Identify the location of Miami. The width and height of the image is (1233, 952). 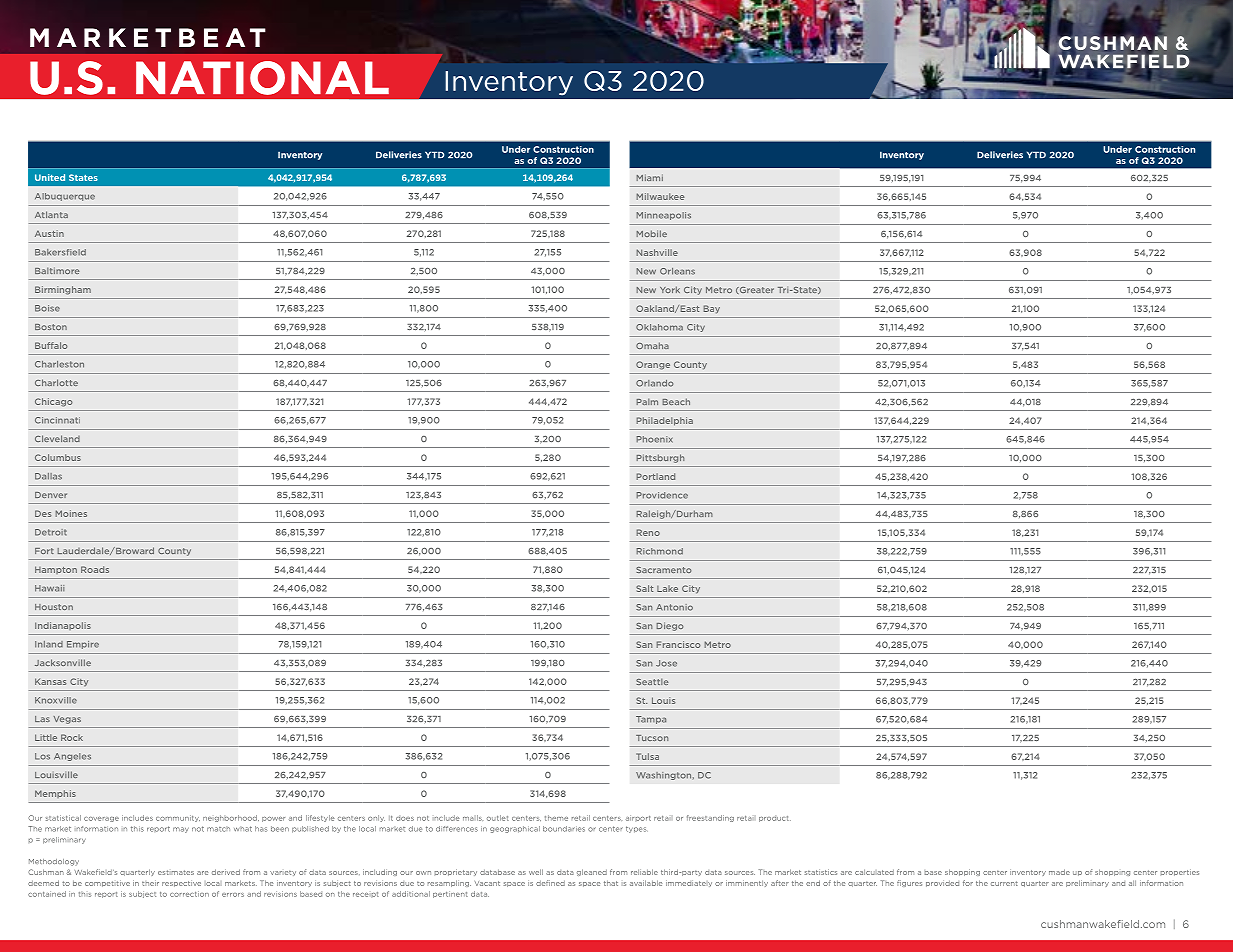
(649, 177).
